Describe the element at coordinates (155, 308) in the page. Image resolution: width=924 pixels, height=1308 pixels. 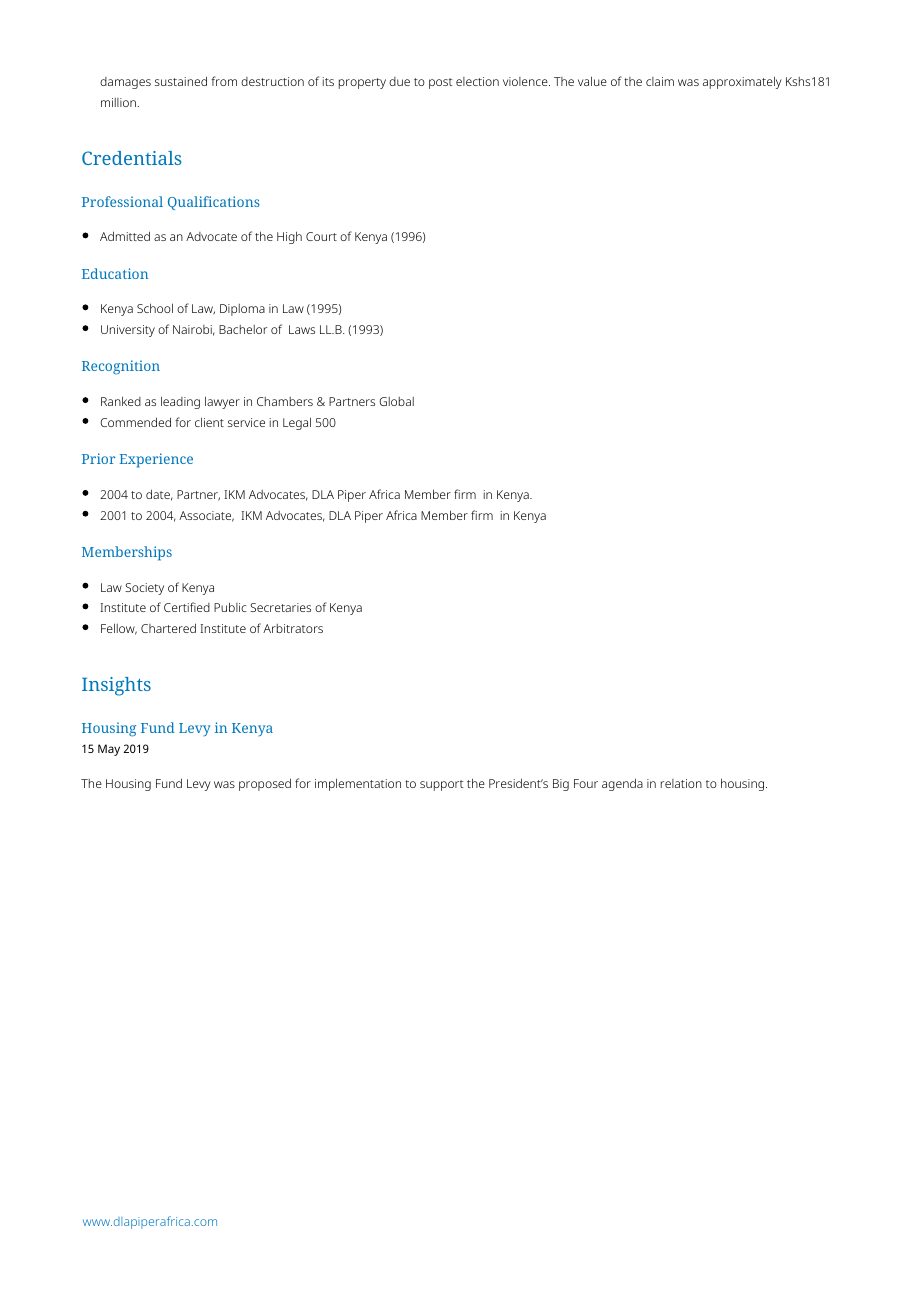
I see `School` at that location.
